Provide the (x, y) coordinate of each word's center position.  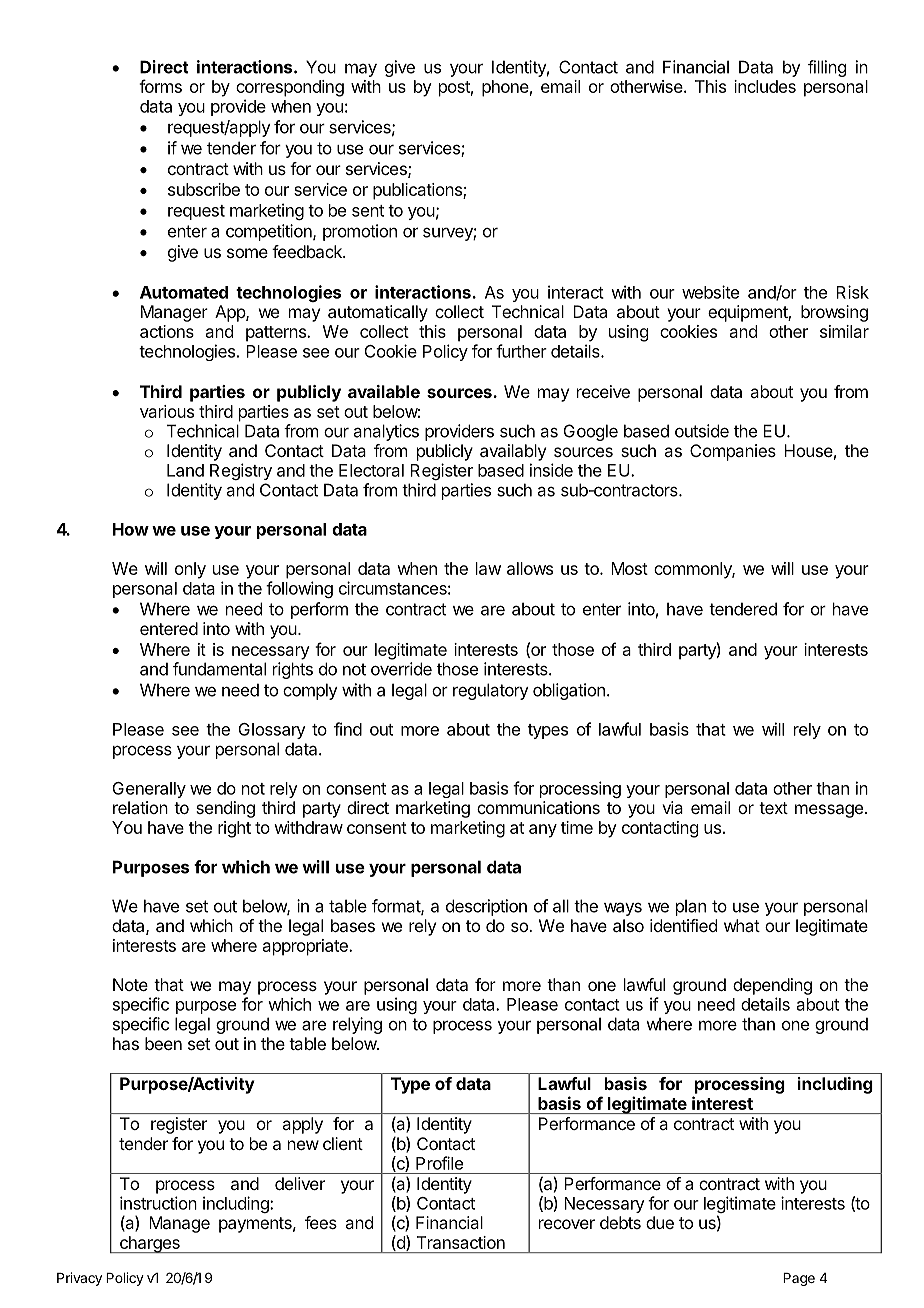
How (131, 529)
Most (629, 568)
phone (505, 88)
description (486, 907)
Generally (149, 790)
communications (538, 807)
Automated (184, 292)
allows (530, 568)
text (773, 808)
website (710, 292)
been (163, 1043)
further (521, 351)
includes (765, 86)
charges (149, 1244)
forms (160, 86)
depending (772, 986)
